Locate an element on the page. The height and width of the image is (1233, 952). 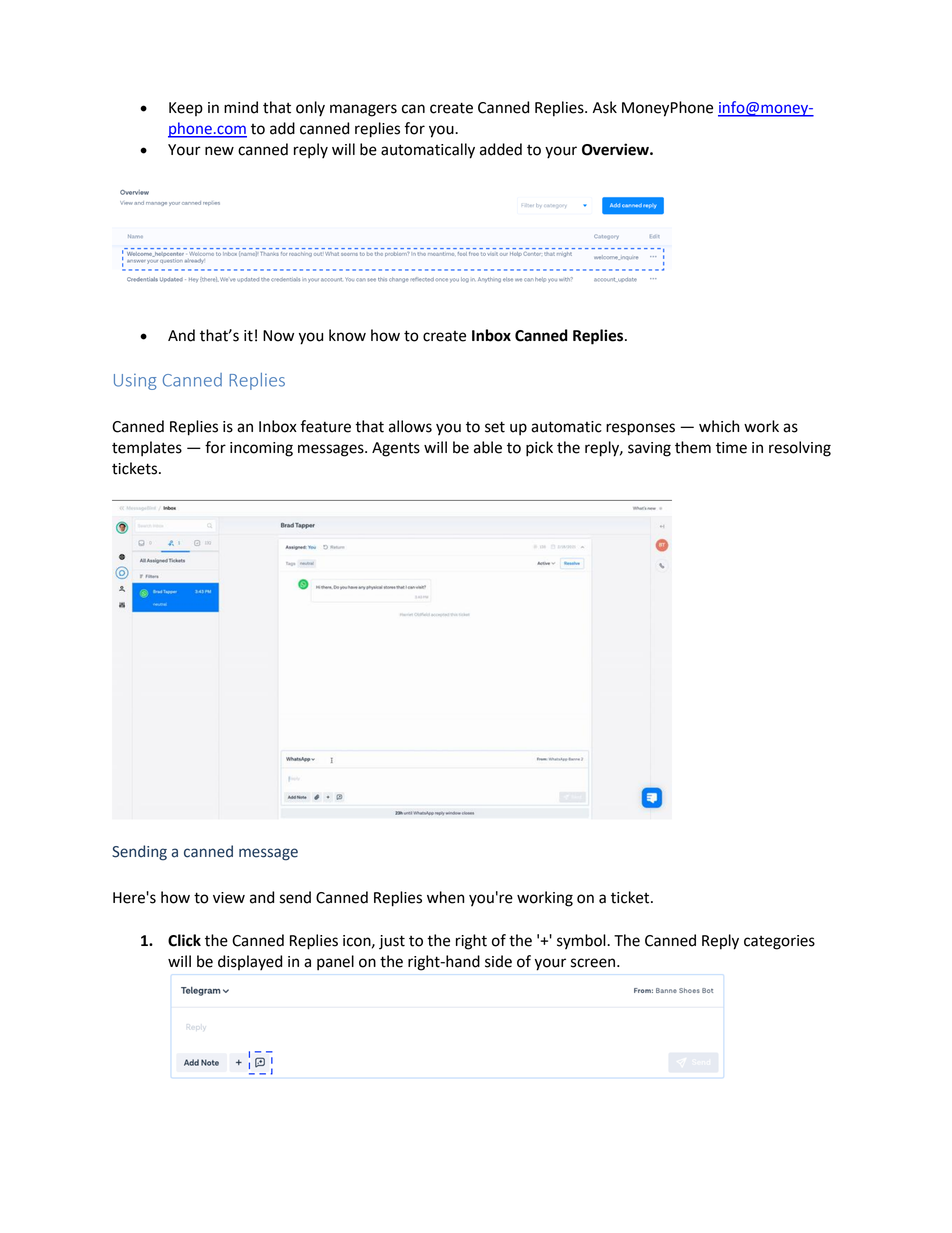
side is located at coordinates (498, 961).
